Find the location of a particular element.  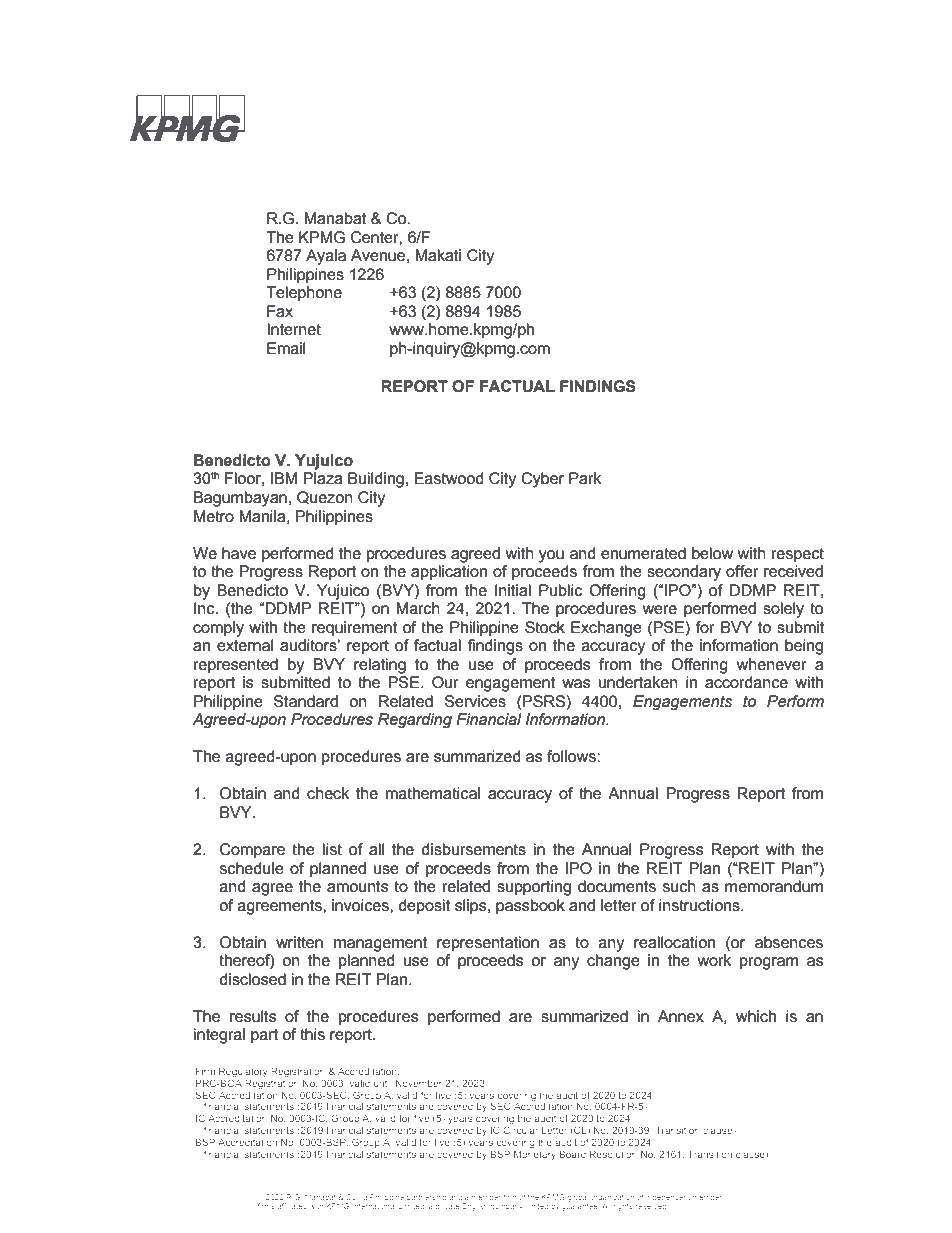

below is located at coordinates (712, 553).
